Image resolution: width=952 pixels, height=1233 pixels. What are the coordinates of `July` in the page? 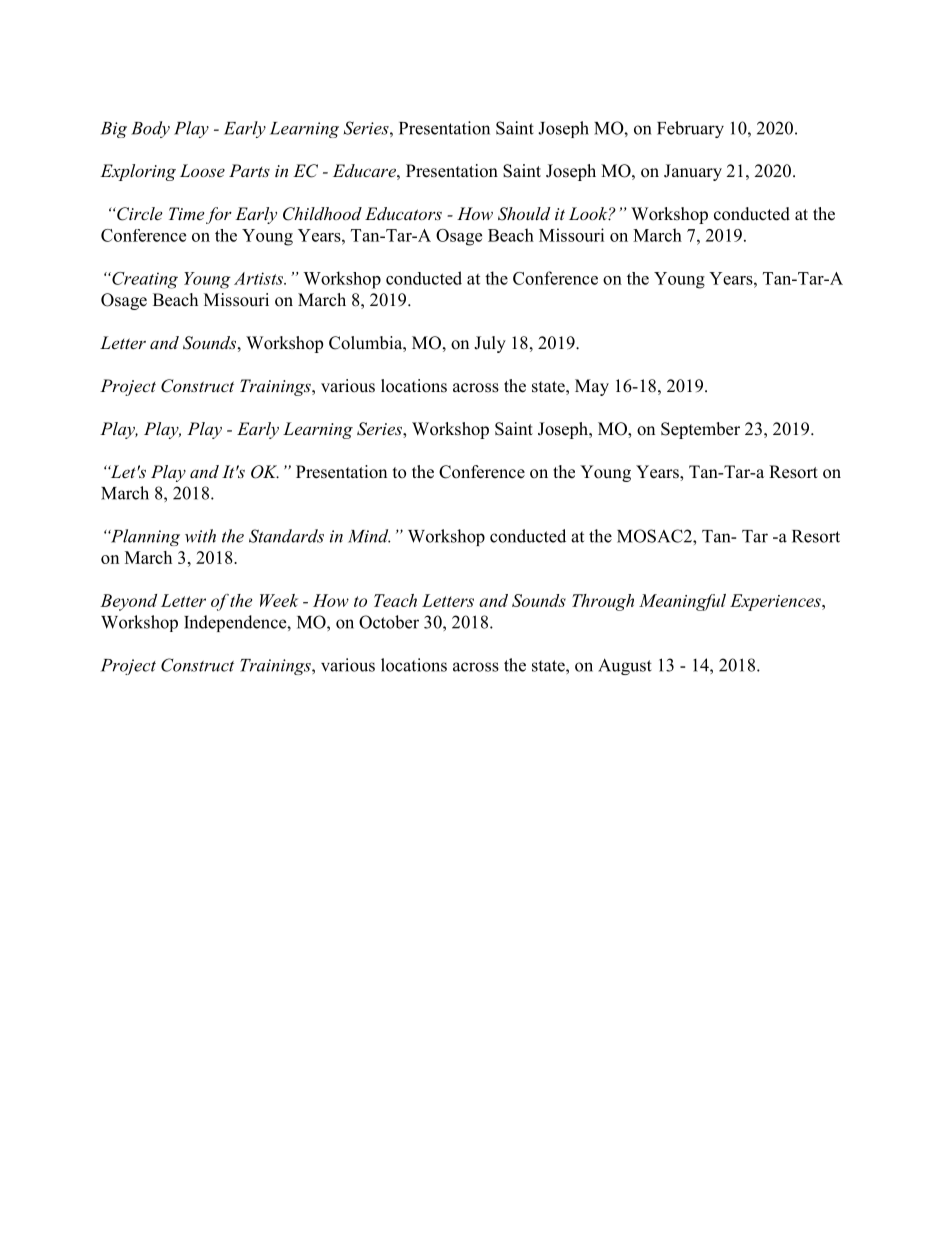 It's located at (490, 344).
